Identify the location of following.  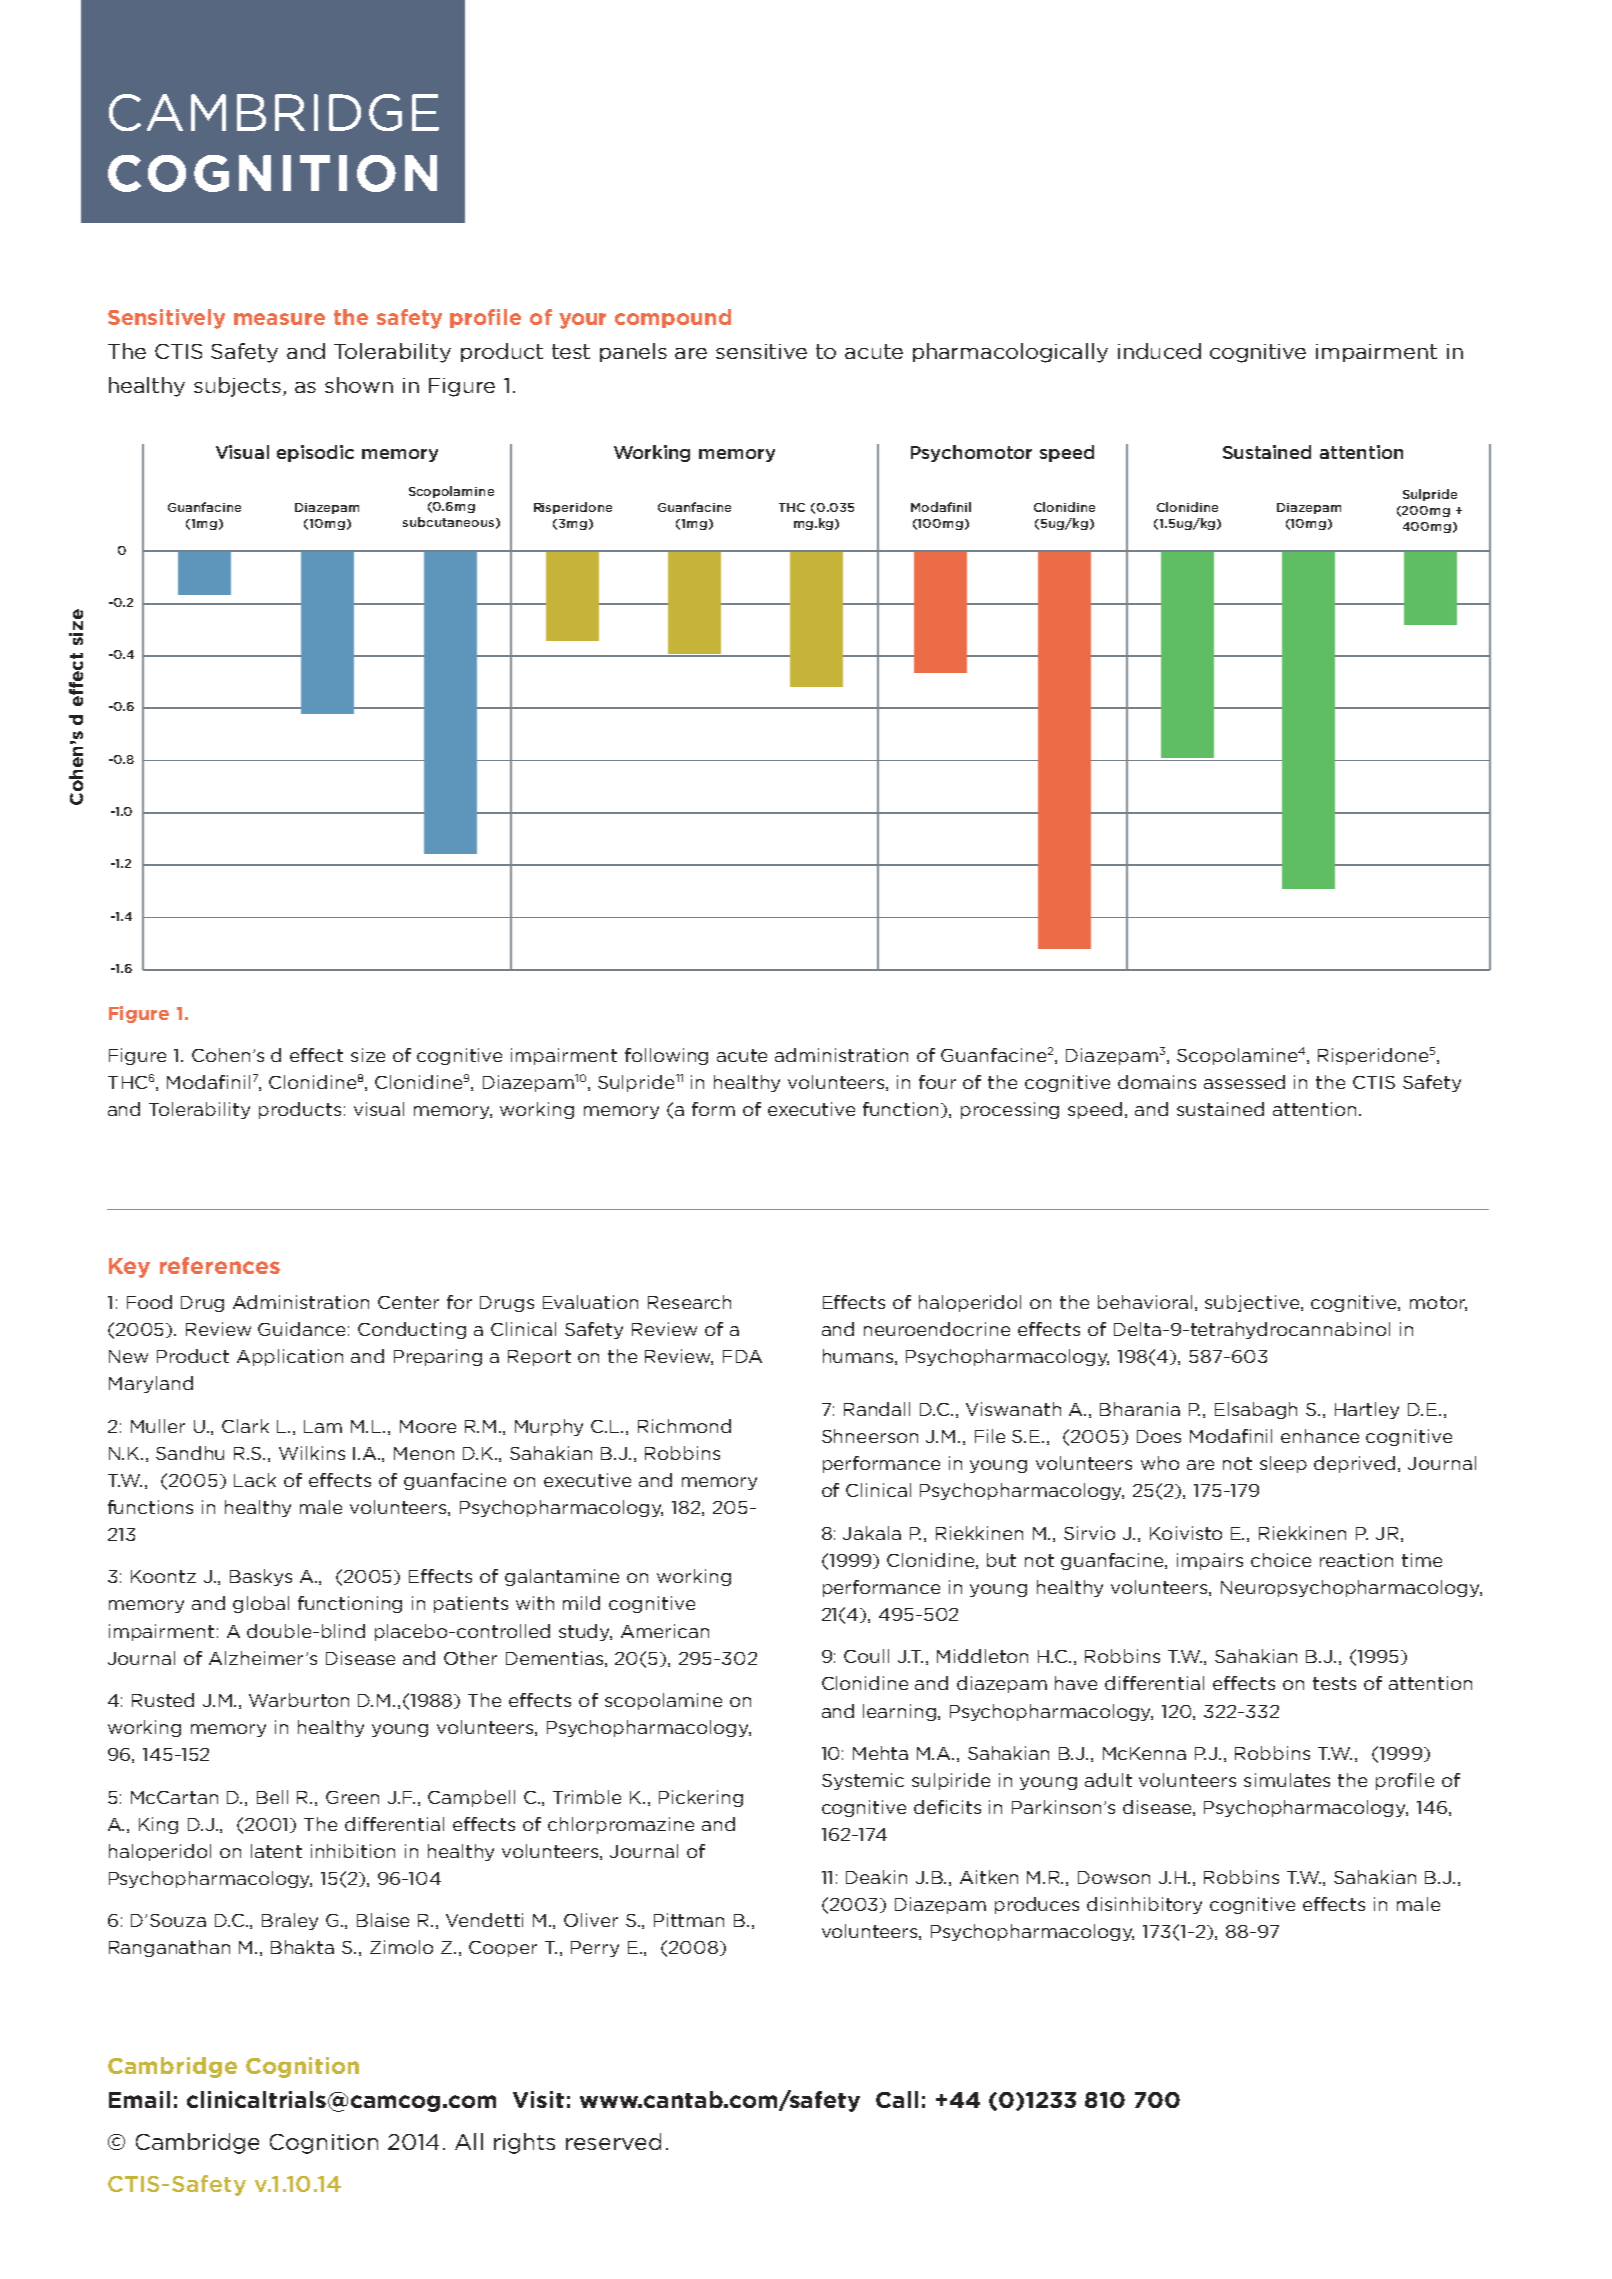
(666, 1056).
